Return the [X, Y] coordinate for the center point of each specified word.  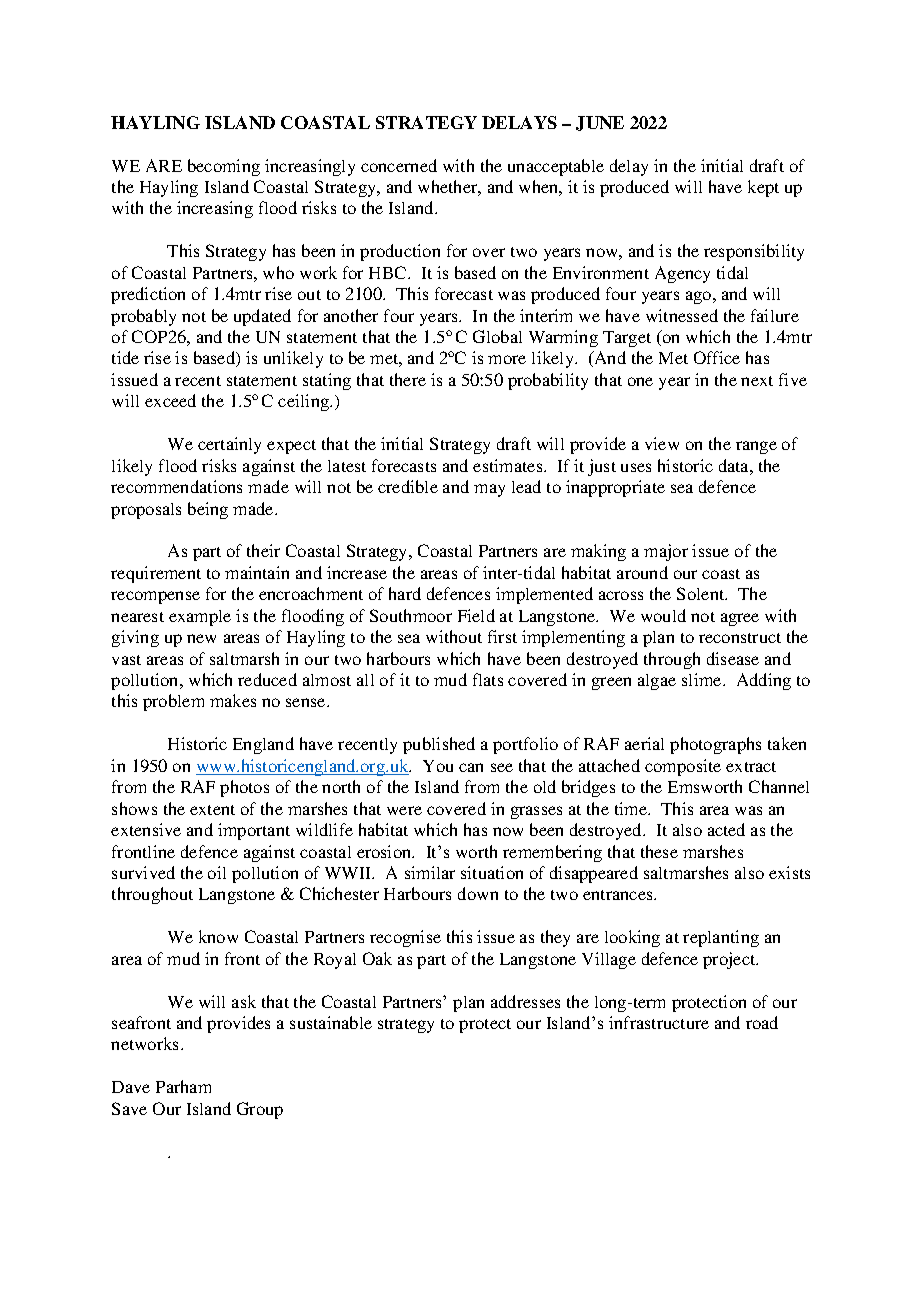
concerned [399, 165]
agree [740, 619]
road [762, 1022]
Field [476, 615]
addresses [525, 1001]
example [200, 618]
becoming [224, 167]
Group [260, 1110]
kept [763, 188]
